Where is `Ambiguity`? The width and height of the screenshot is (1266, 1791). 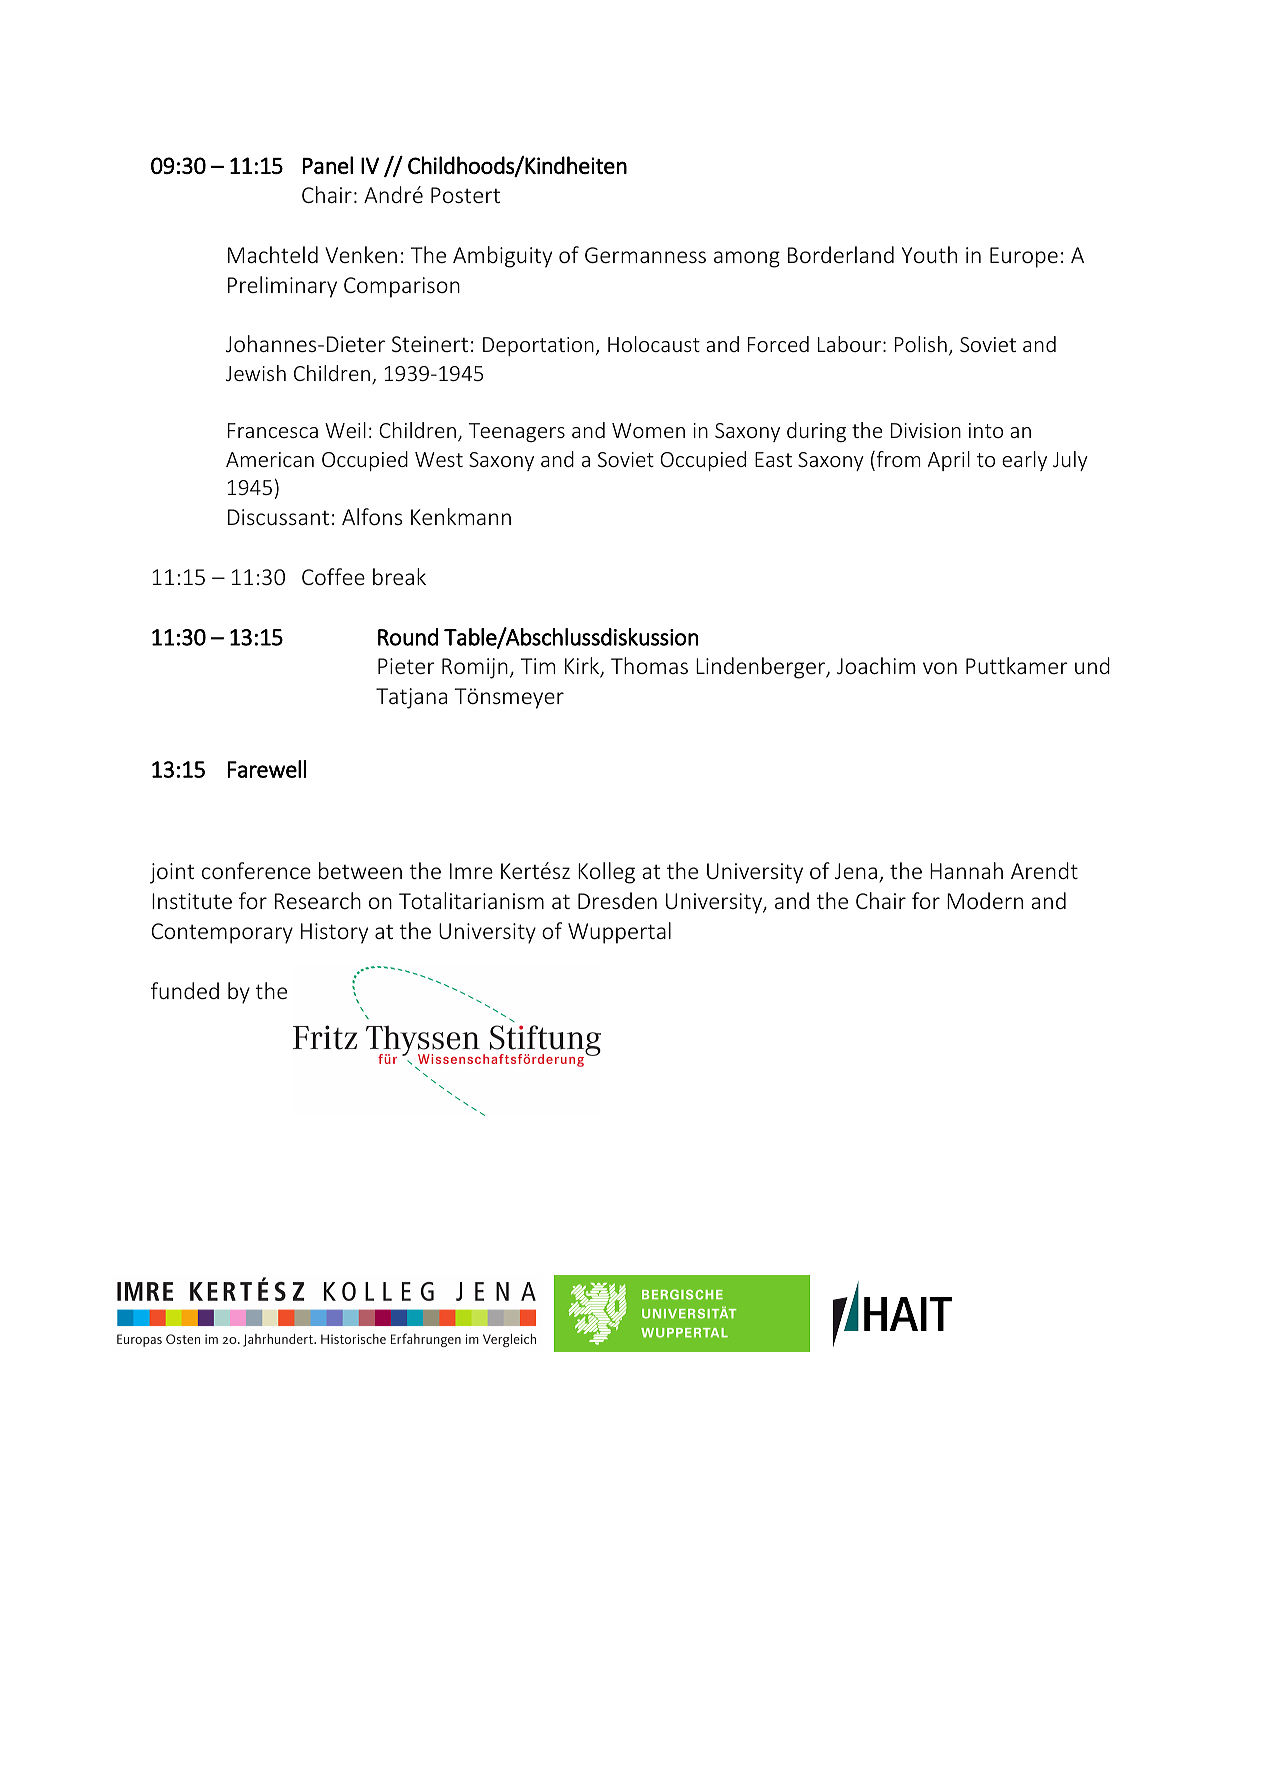 Ambiguity is located at coordinates (502, 257).
